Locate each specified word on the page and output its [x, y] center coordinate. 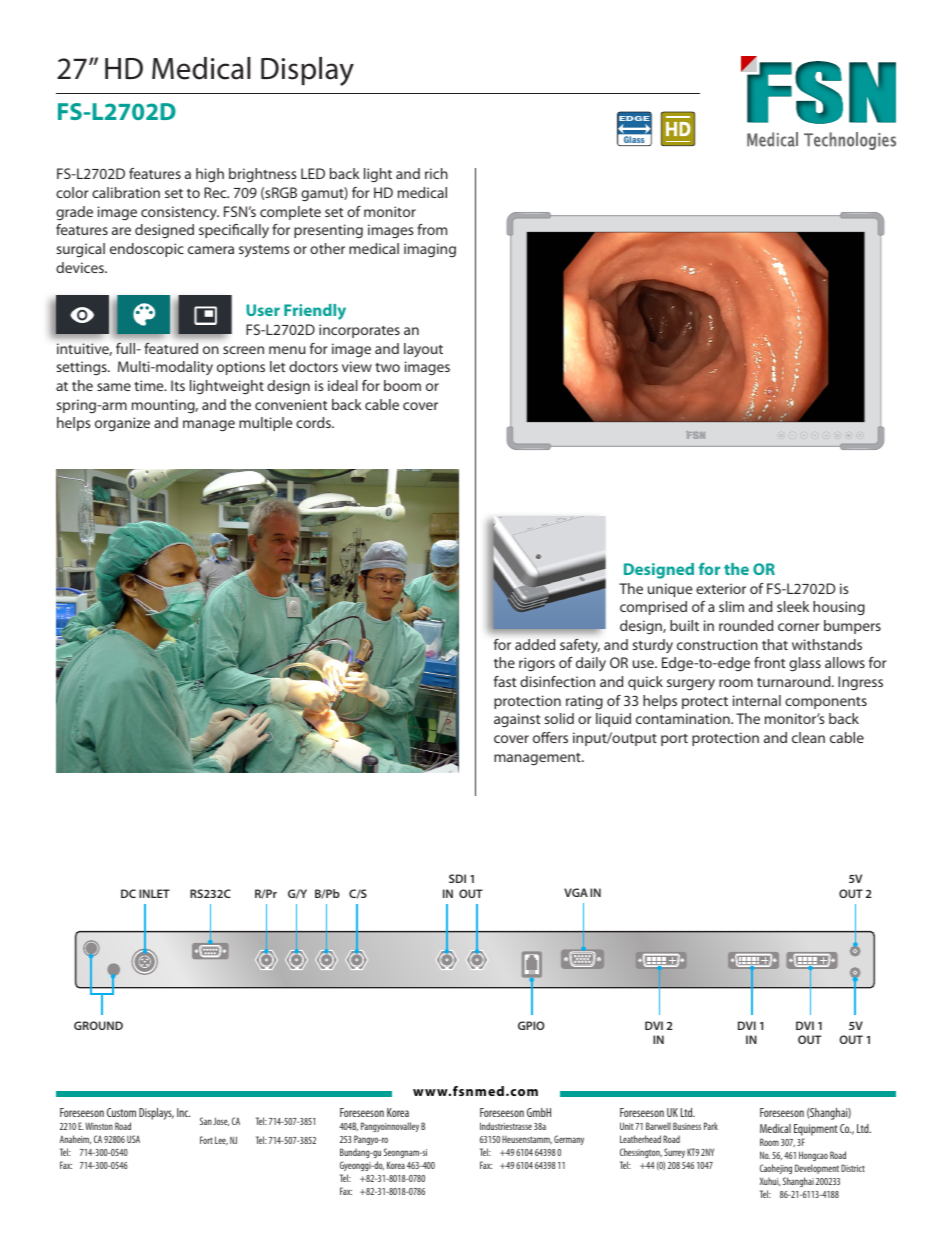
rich [436, 173]
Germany [569, 1140]
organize [122, 424]
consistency [180, 213]
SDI [457, 878]
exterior [721, 588]
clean [808, 737]
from [432, 229]
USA [133, 1139]
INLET [154, 893]
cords [314, 422]
